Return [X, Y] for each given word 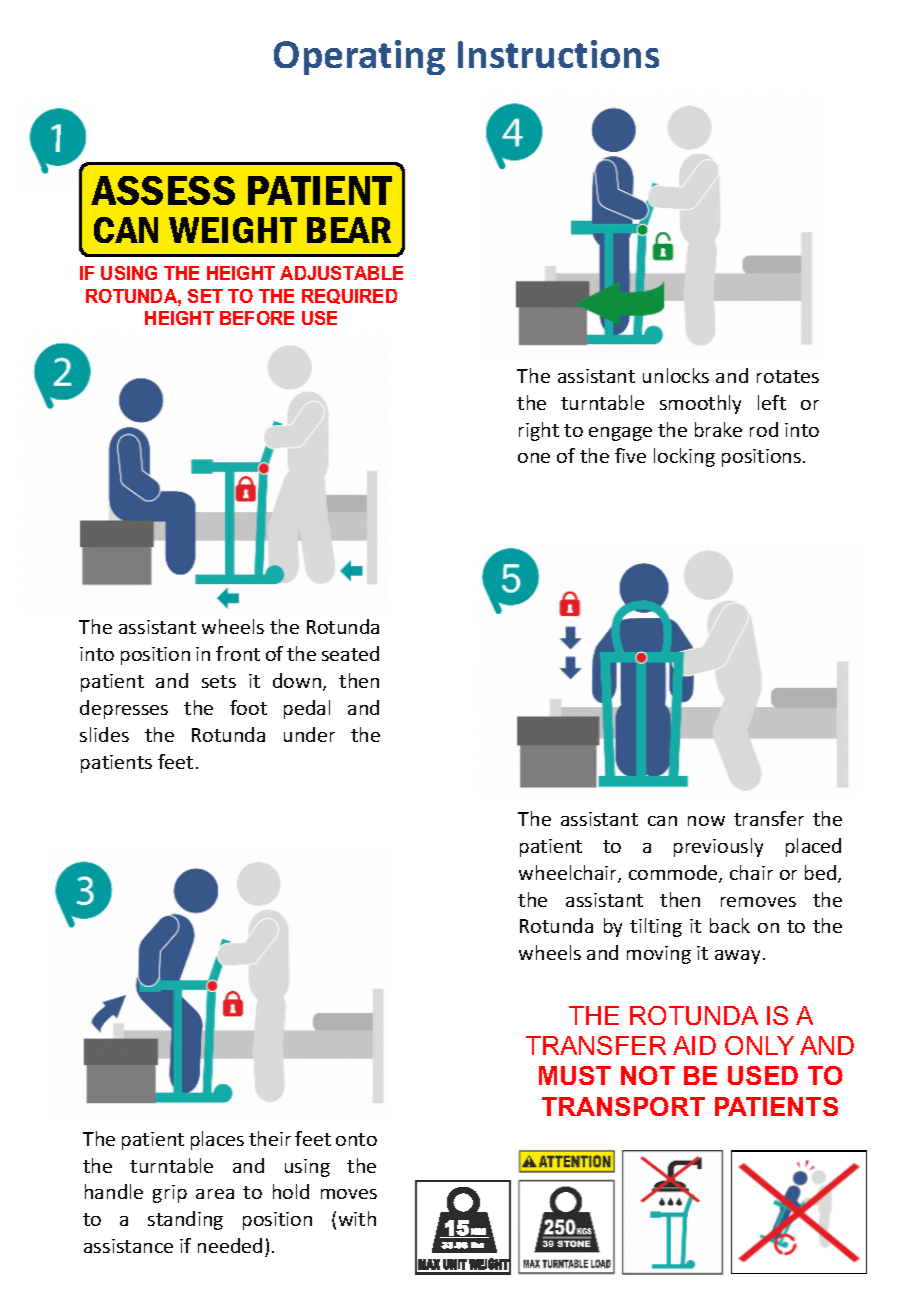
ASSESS [163, 190]
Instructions [558, 54]
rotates [788, 376]
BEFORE [257, 318]
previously [718, 847]
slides [104, 734]
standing [185, 1220]
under [309, 734]
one [534, 458]
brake [718, 429]
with [357, 1218]
